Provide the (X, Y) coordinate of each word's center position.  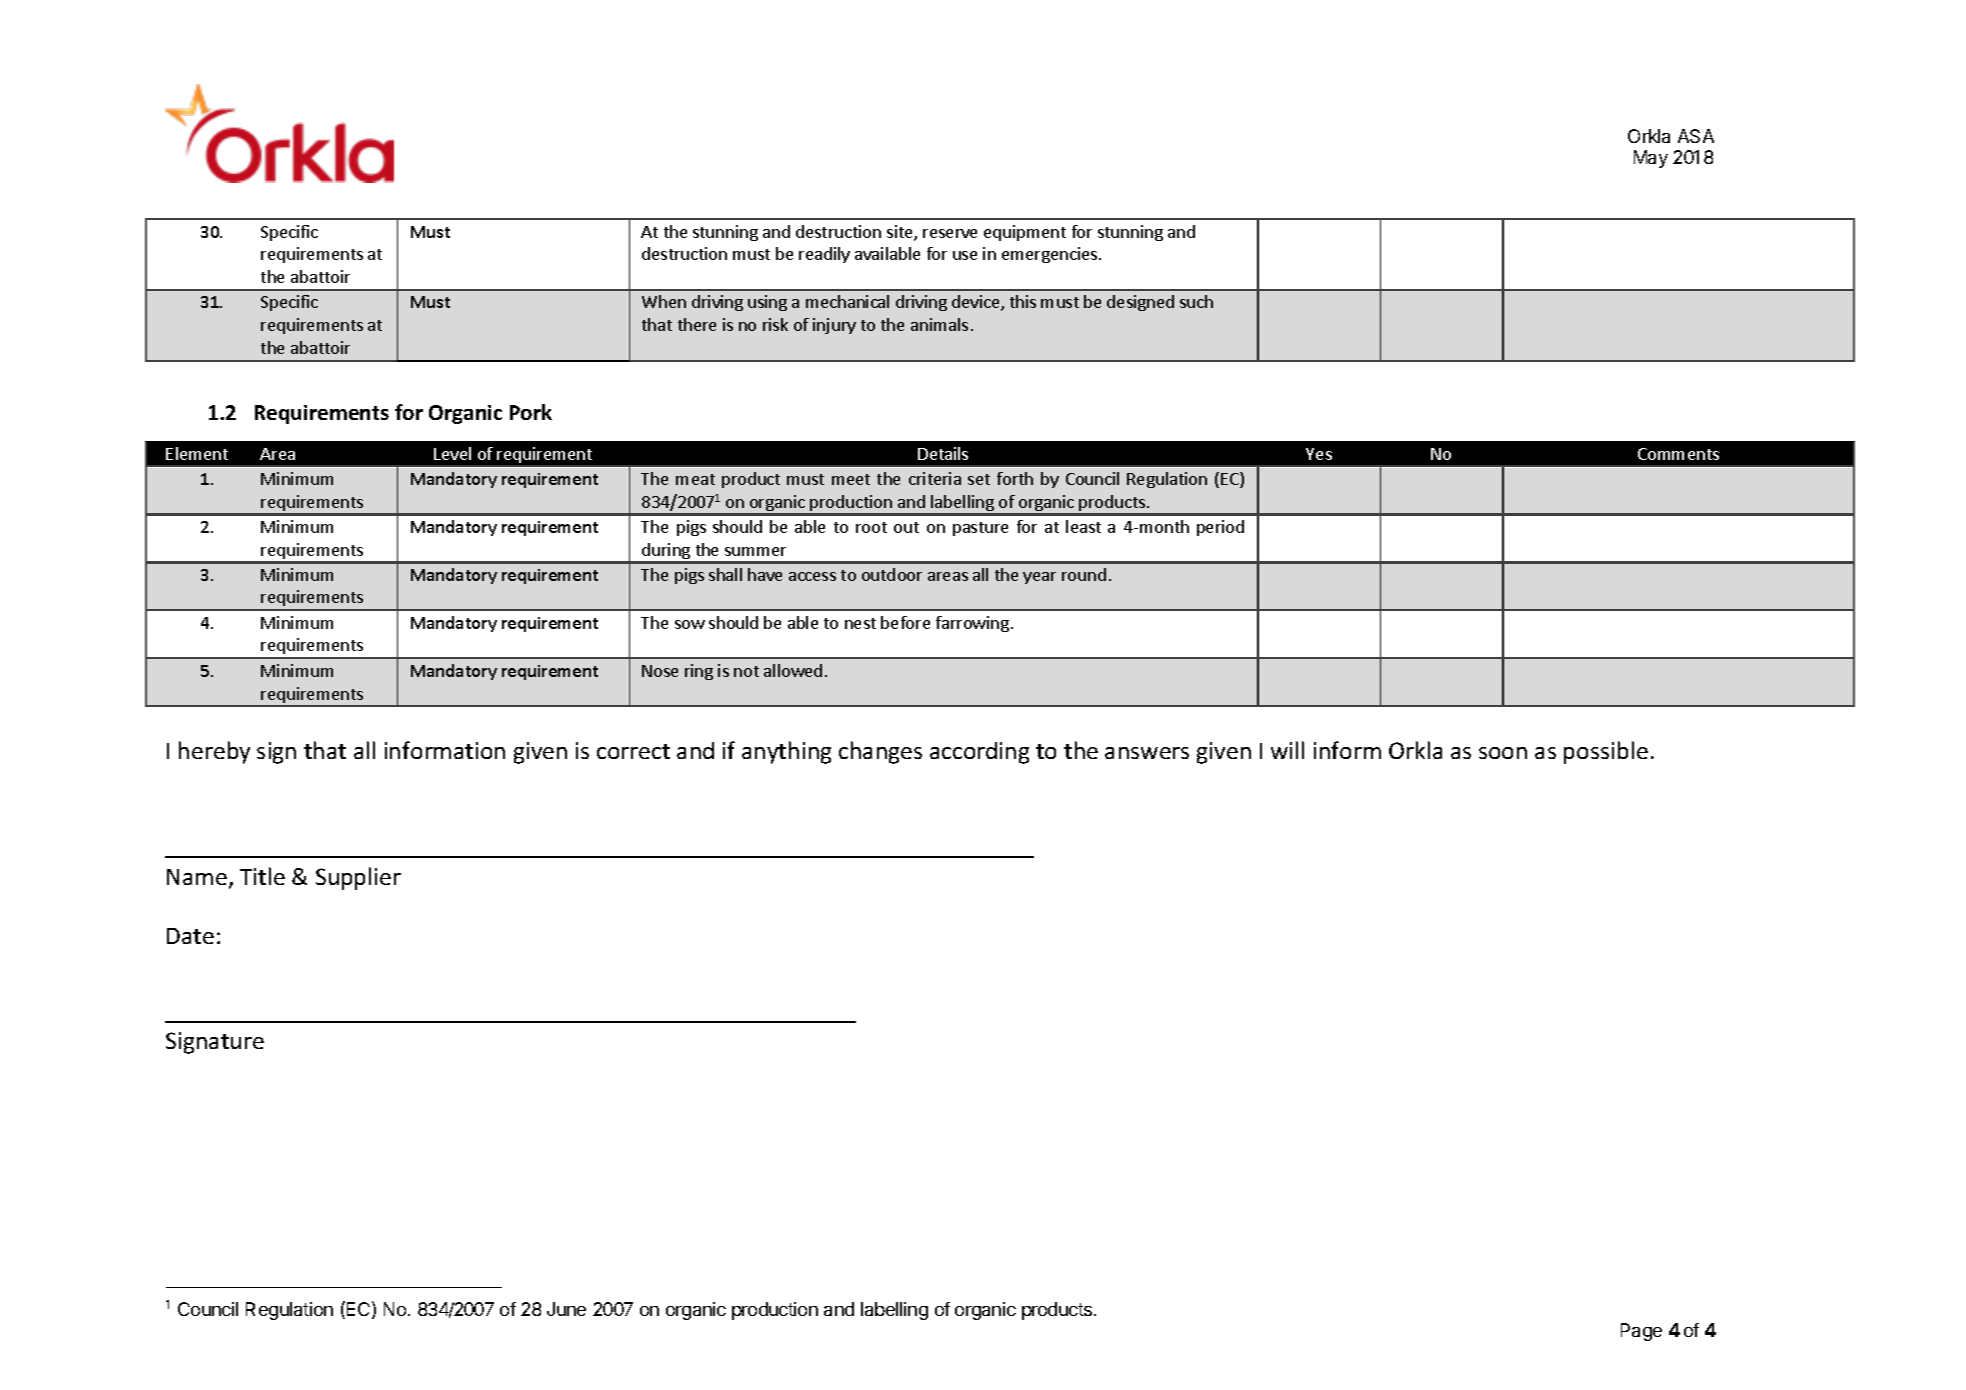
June (566, 1309)
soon (1503, 753)
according (979, 753)
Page (1641, 1332)
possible (1606, 752)
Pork (531, 412)
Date (190, 936)
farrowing (972, 624)
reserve (950, 233)
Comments (1678, 454)
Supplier (358, 878)
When (664, 301)
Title (262, 876)
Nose (660, 671)
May (1651, 159)
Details (943, 453)
